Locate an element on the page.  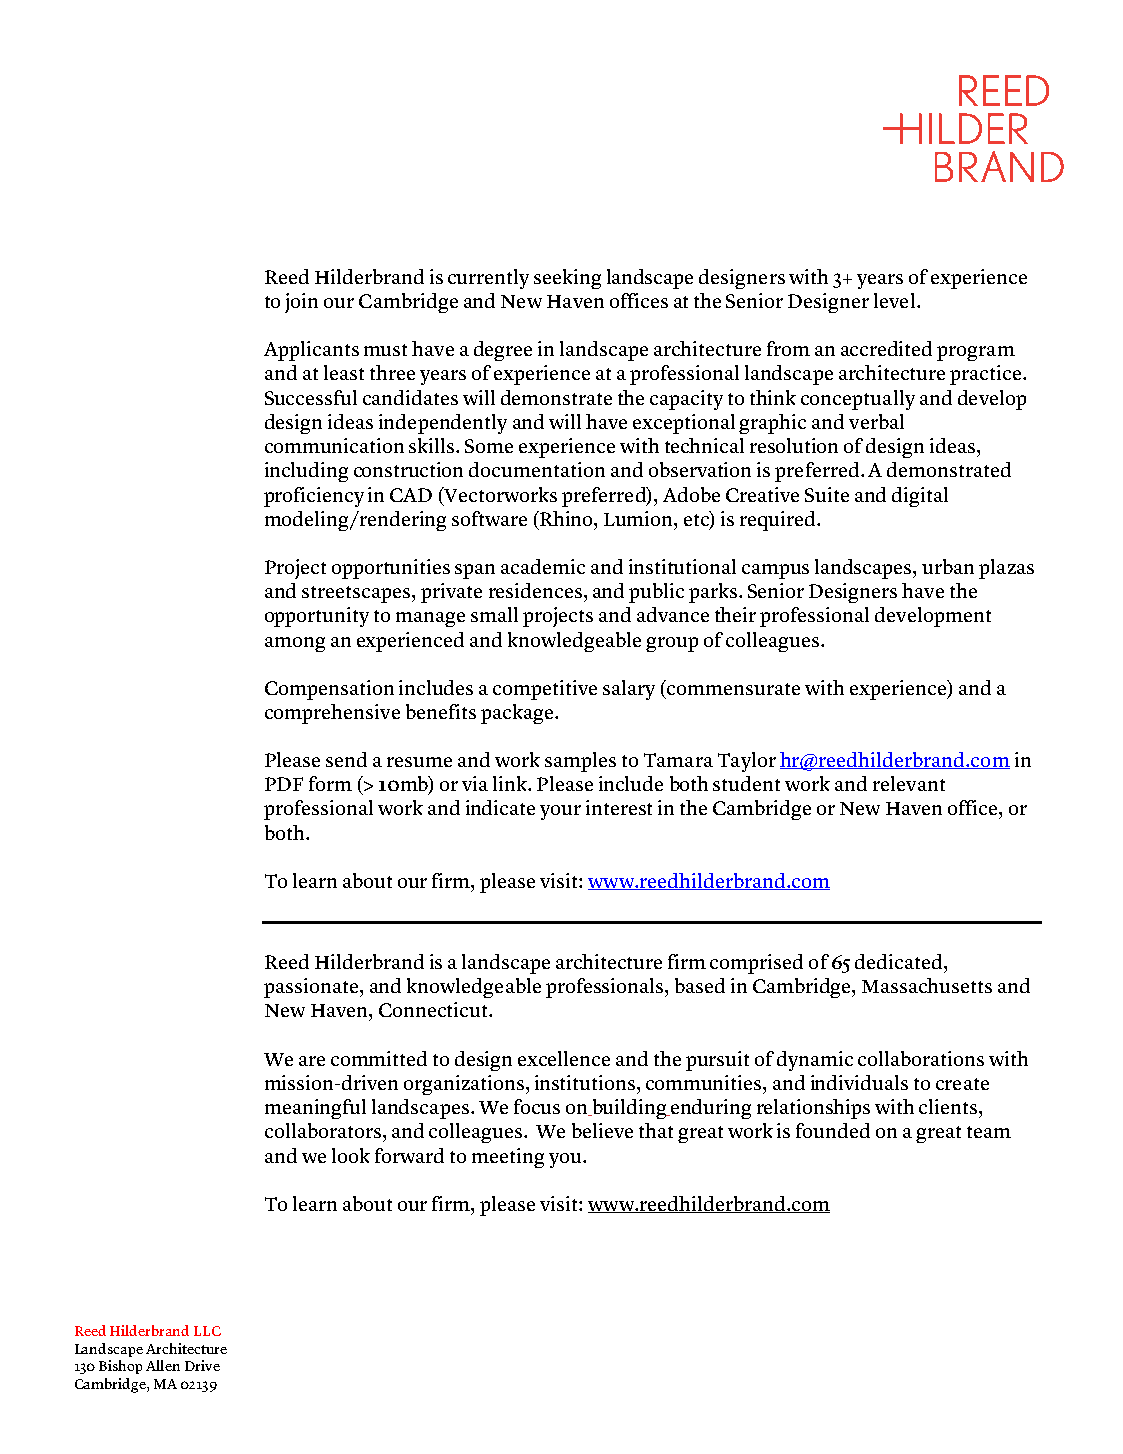
seeking is located at coordinates (567, 279).
